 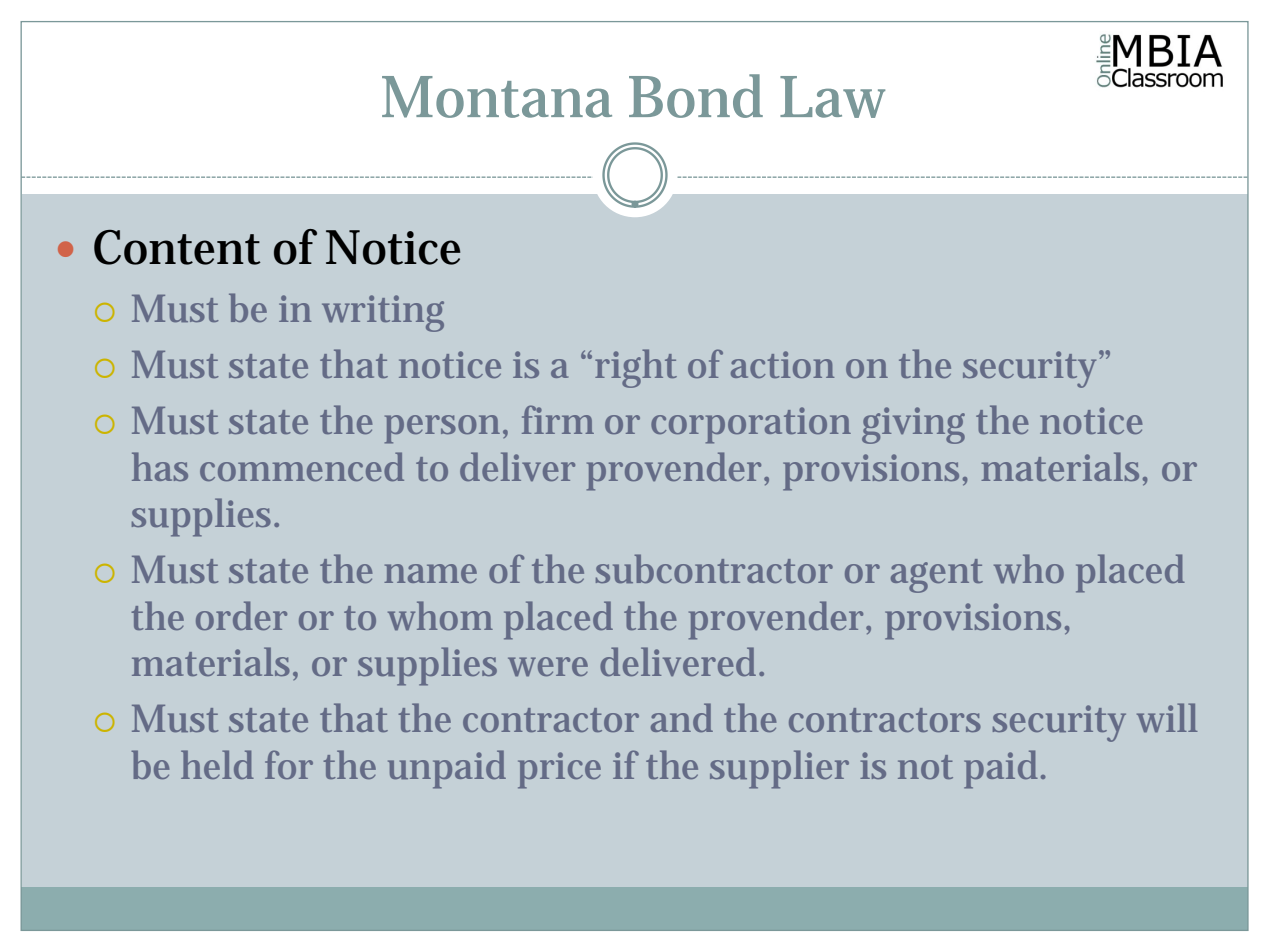 What do you see at coordinates (177, 247) in the document?
I see `Content` at bounding box center [177, 247].
